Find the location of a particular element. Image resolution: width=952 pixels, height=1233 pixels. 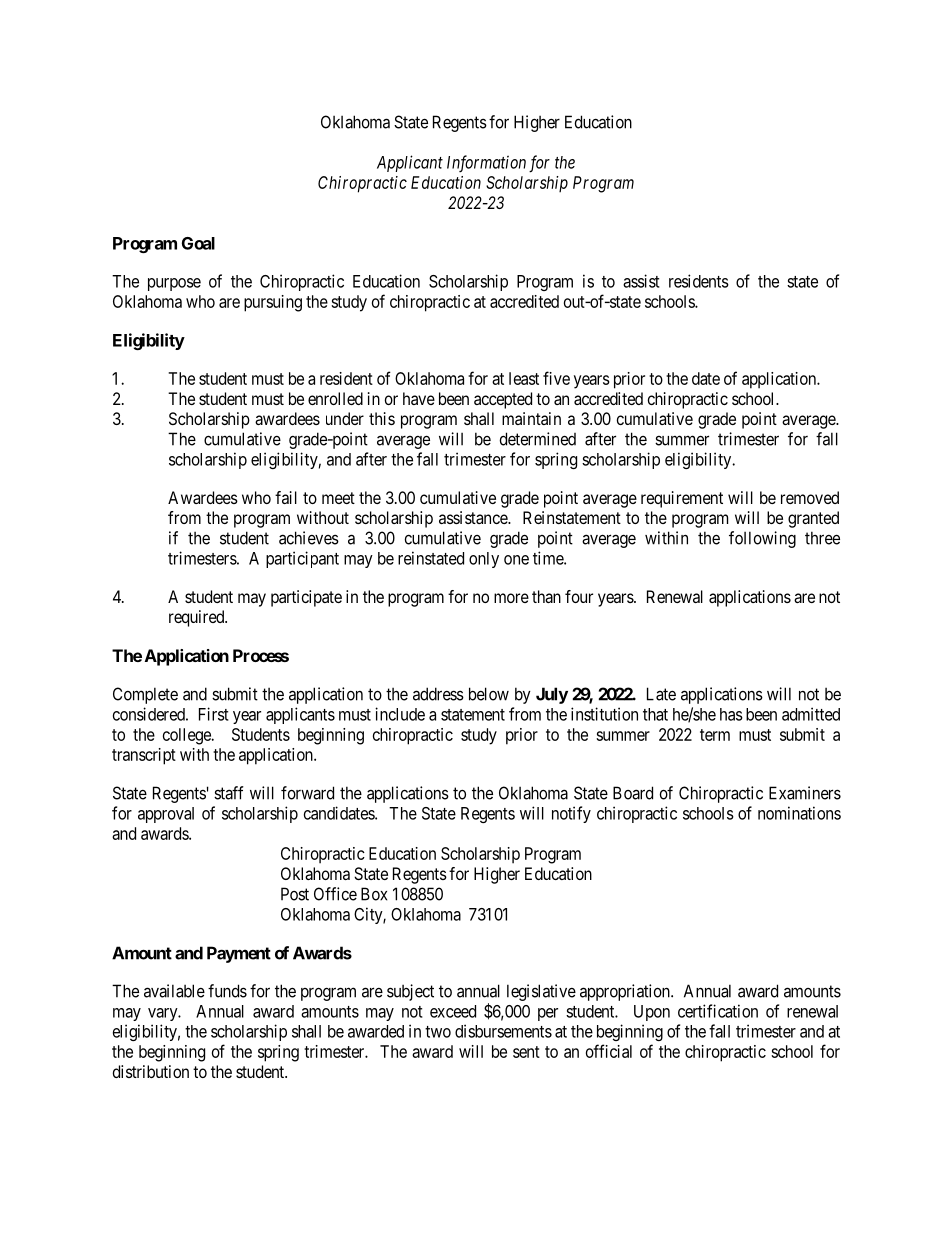

enrolled is located at coordinates (335, 398).
